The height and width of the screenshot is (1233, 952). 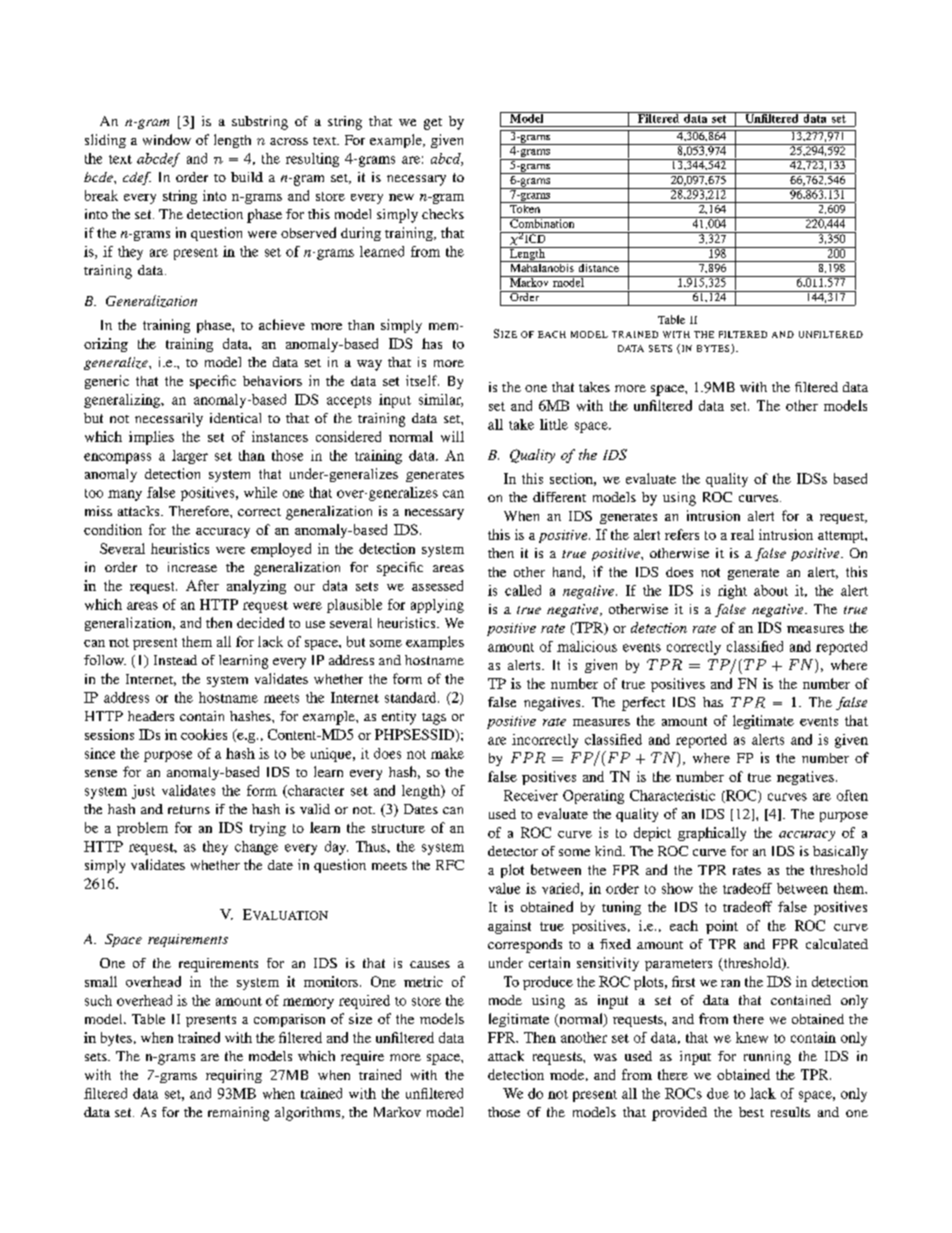 What do you see at coordinates (712, 834) in the screenshot?
I see `graphically` at bounding box center [712, 834].
